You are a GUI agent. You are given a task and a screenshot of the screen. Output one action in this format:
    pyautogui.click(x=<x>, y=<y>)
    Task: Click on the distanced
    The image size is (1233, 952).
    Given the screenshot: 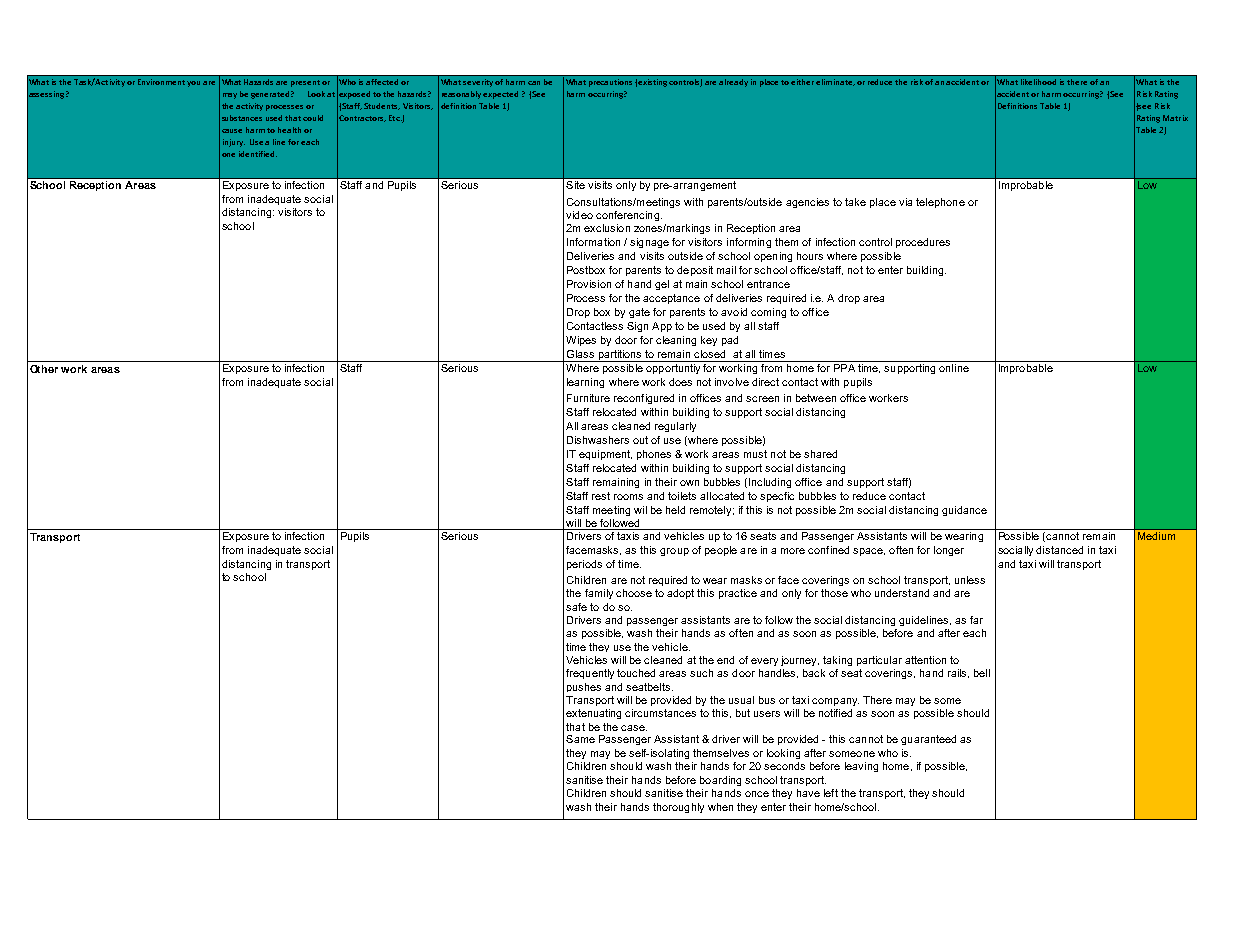 What is the action you would take?
    pyautogui.click(x=1059, y=550)
